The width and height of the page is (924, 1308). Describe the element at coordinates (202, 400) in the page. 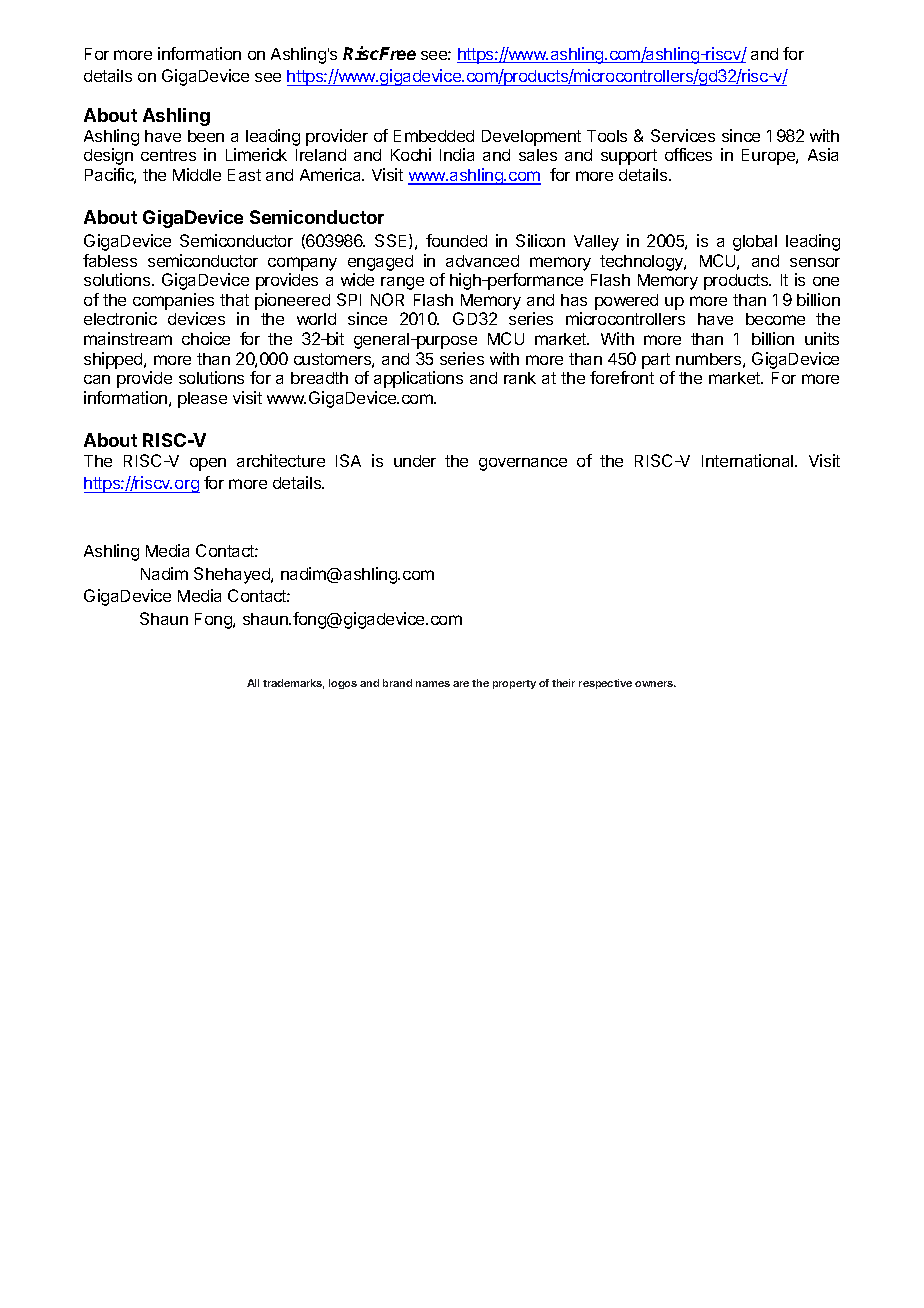

I see `please` at that location.
